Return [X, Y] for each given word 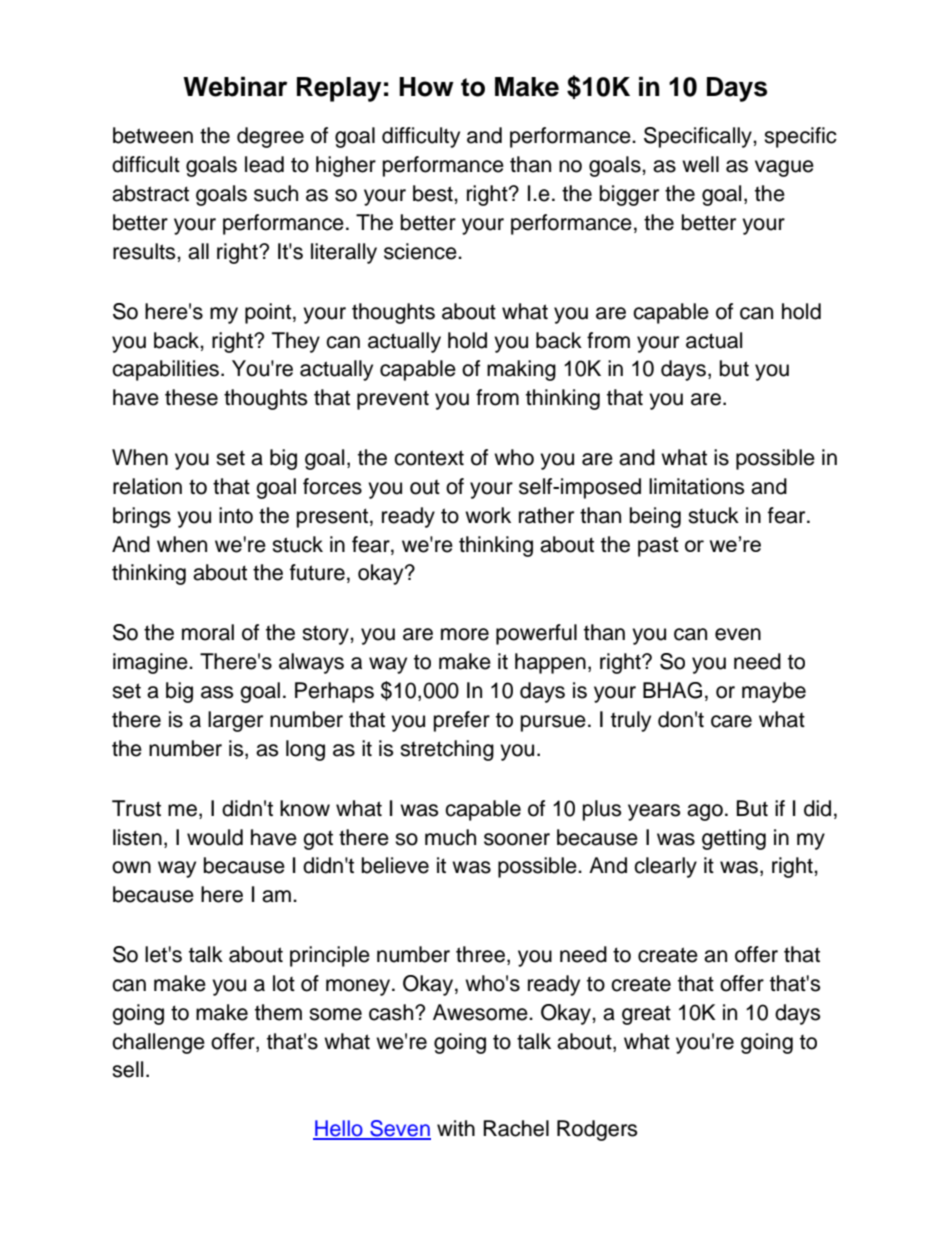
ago [705, 812]
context [429, 458]
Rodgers [597, 1130]
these [191, 397]
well [700, 164]
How [426, 87]
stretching [447, 750]
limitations [696, 486]
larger [235, 721]
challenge [158, 1043]
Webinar [235, 86]
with [456, 1128]
